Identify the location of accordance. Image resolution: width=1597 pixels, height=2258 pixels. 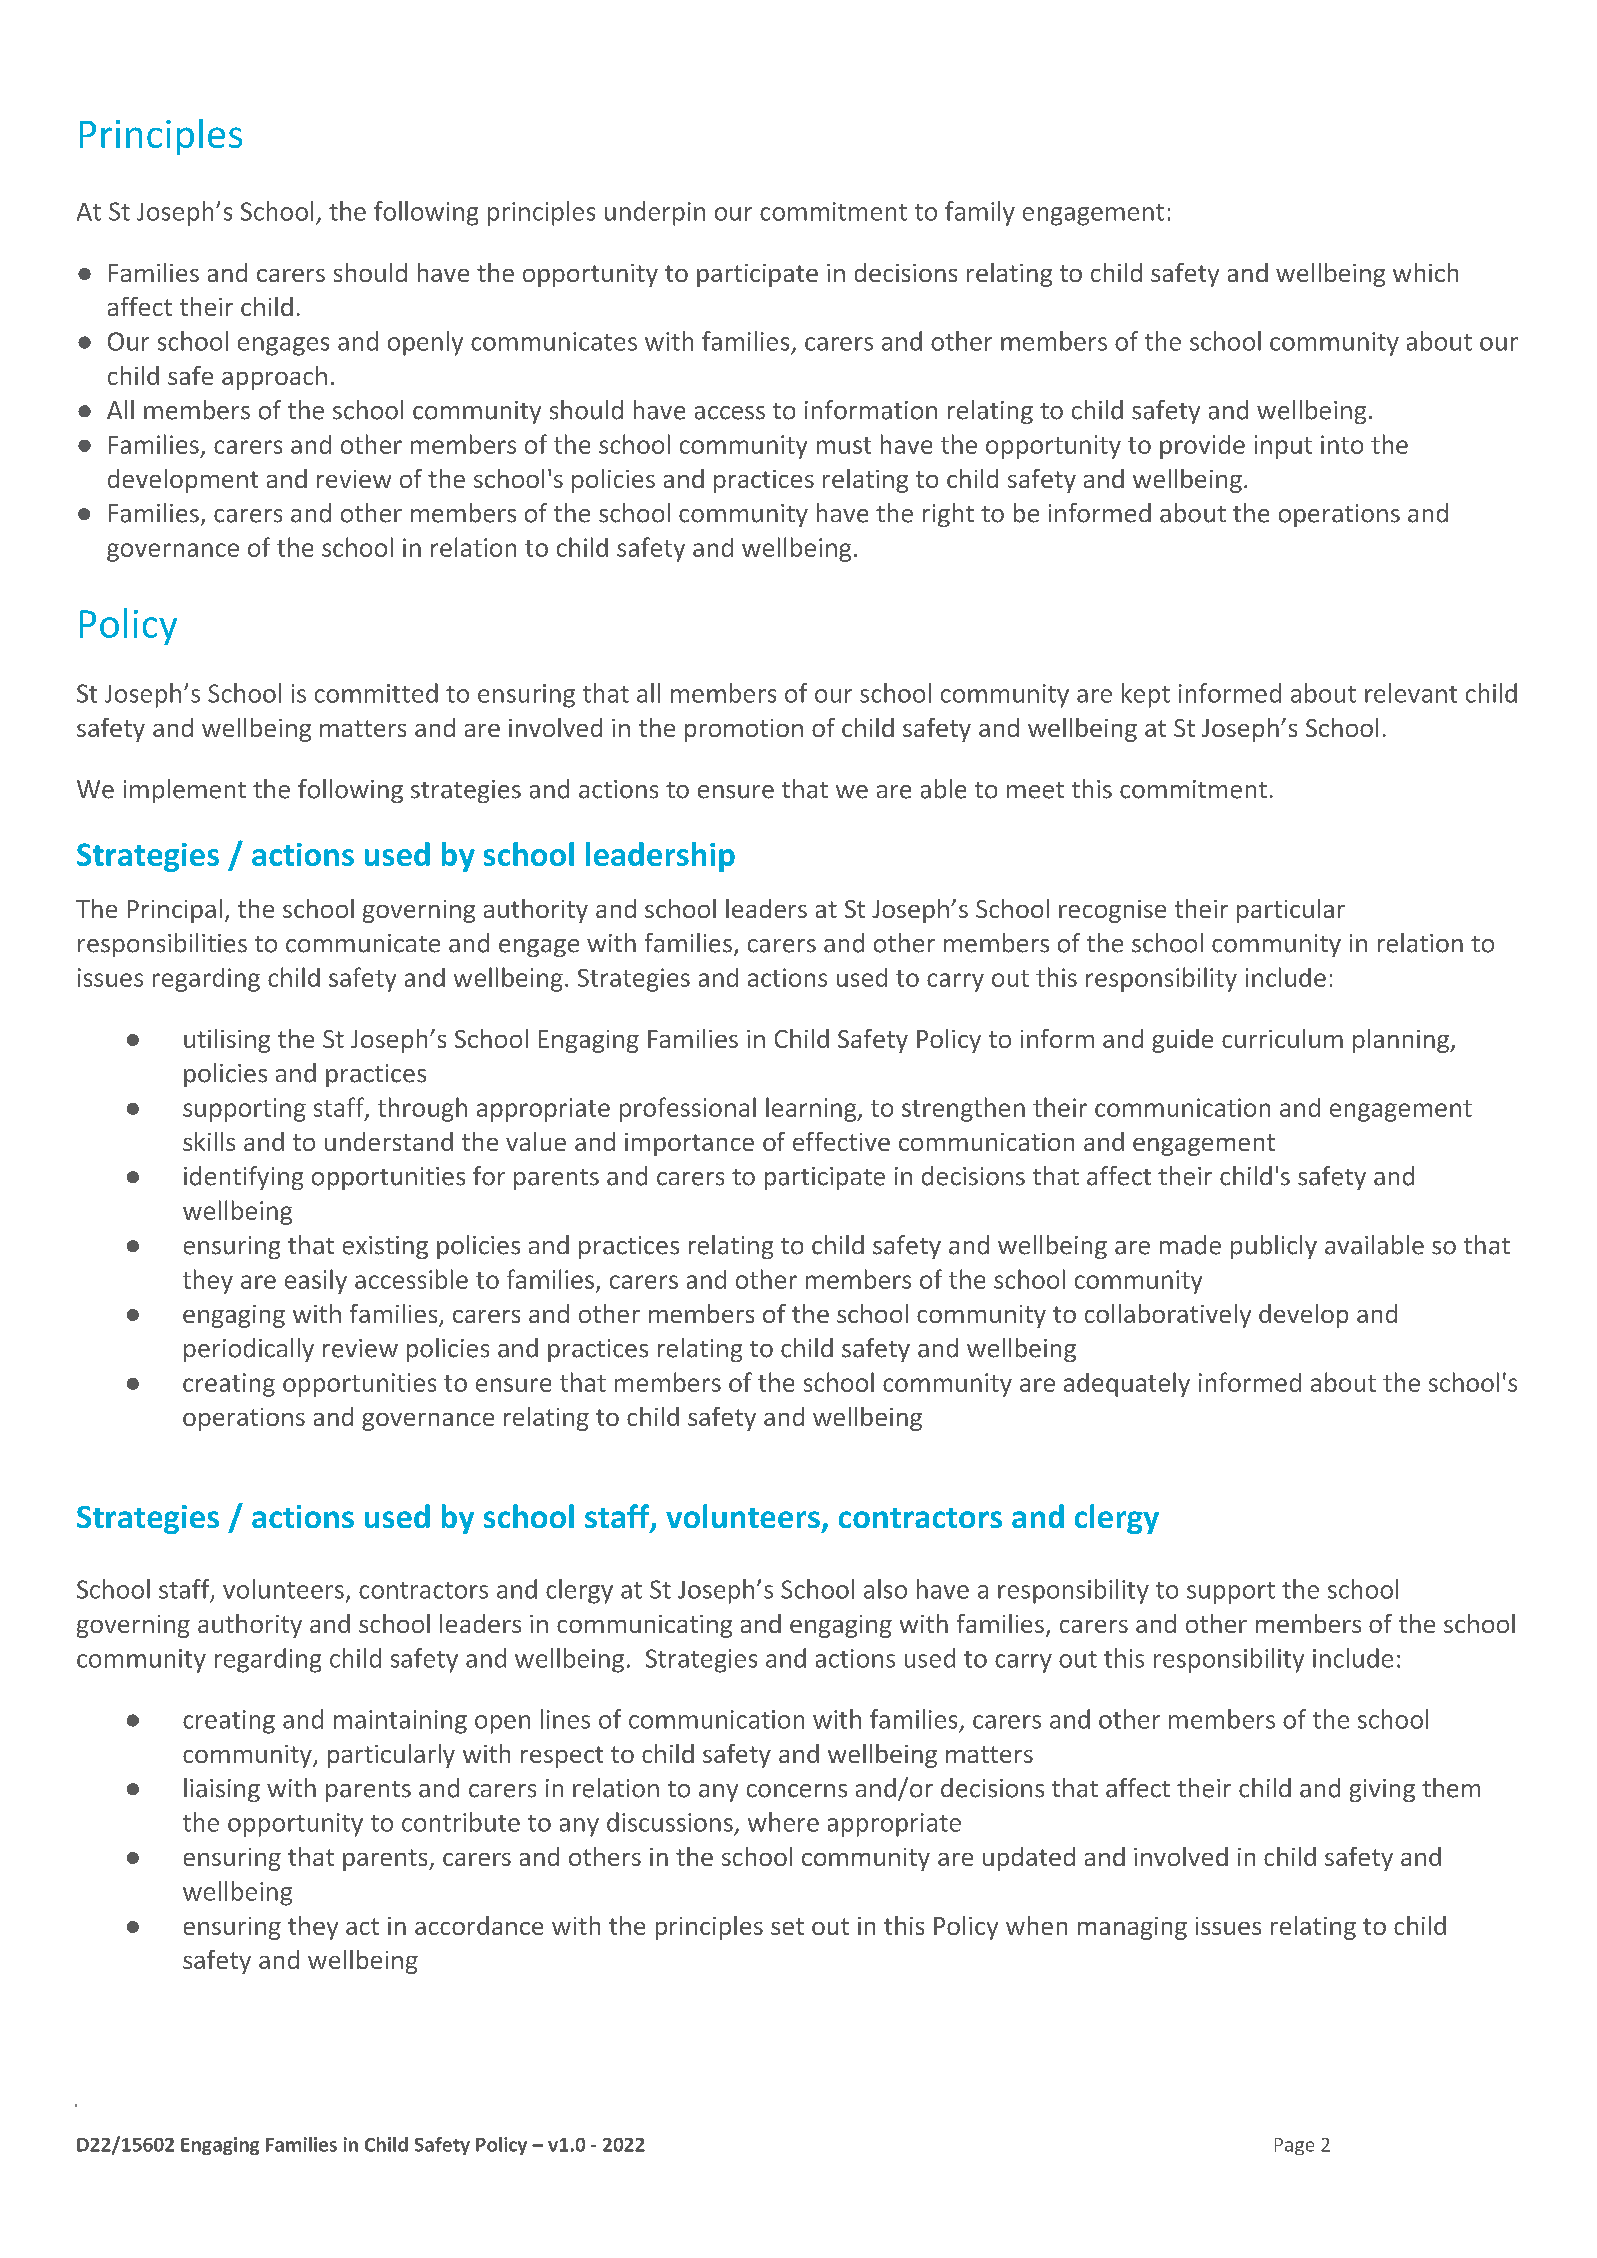
(479, 1925).
